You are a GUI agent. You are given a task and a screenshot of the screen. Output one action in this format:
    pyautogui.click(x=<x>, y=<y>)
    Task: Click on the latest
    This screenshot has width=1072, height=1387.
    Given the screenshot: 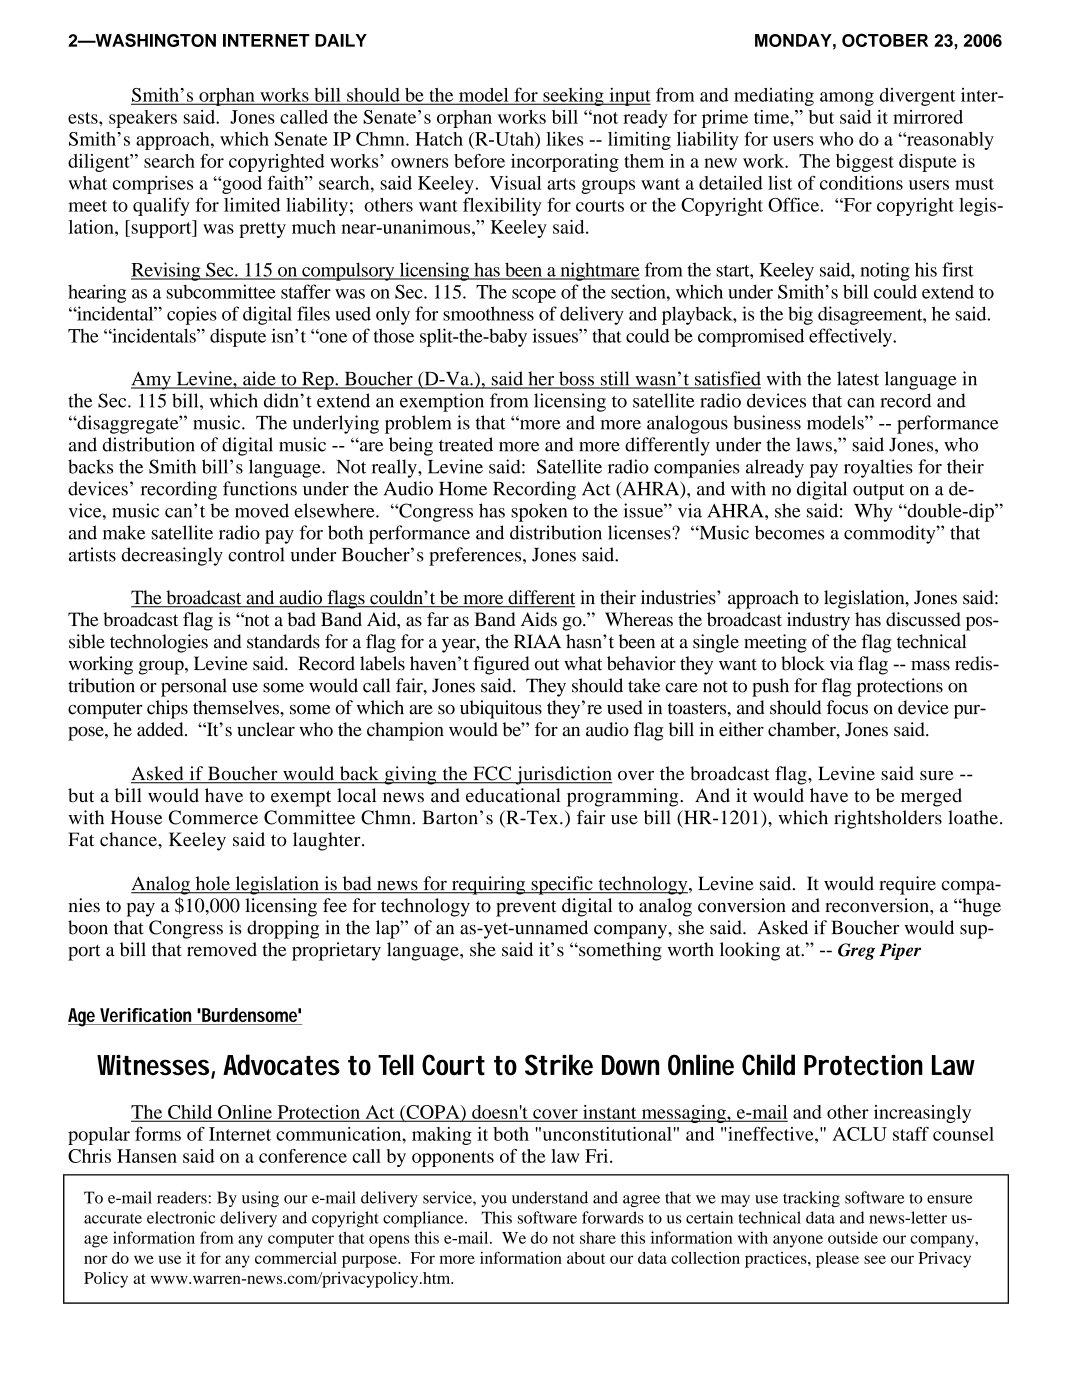 What is the action you would take?
    pyautogui.click(x=858, y=378)
